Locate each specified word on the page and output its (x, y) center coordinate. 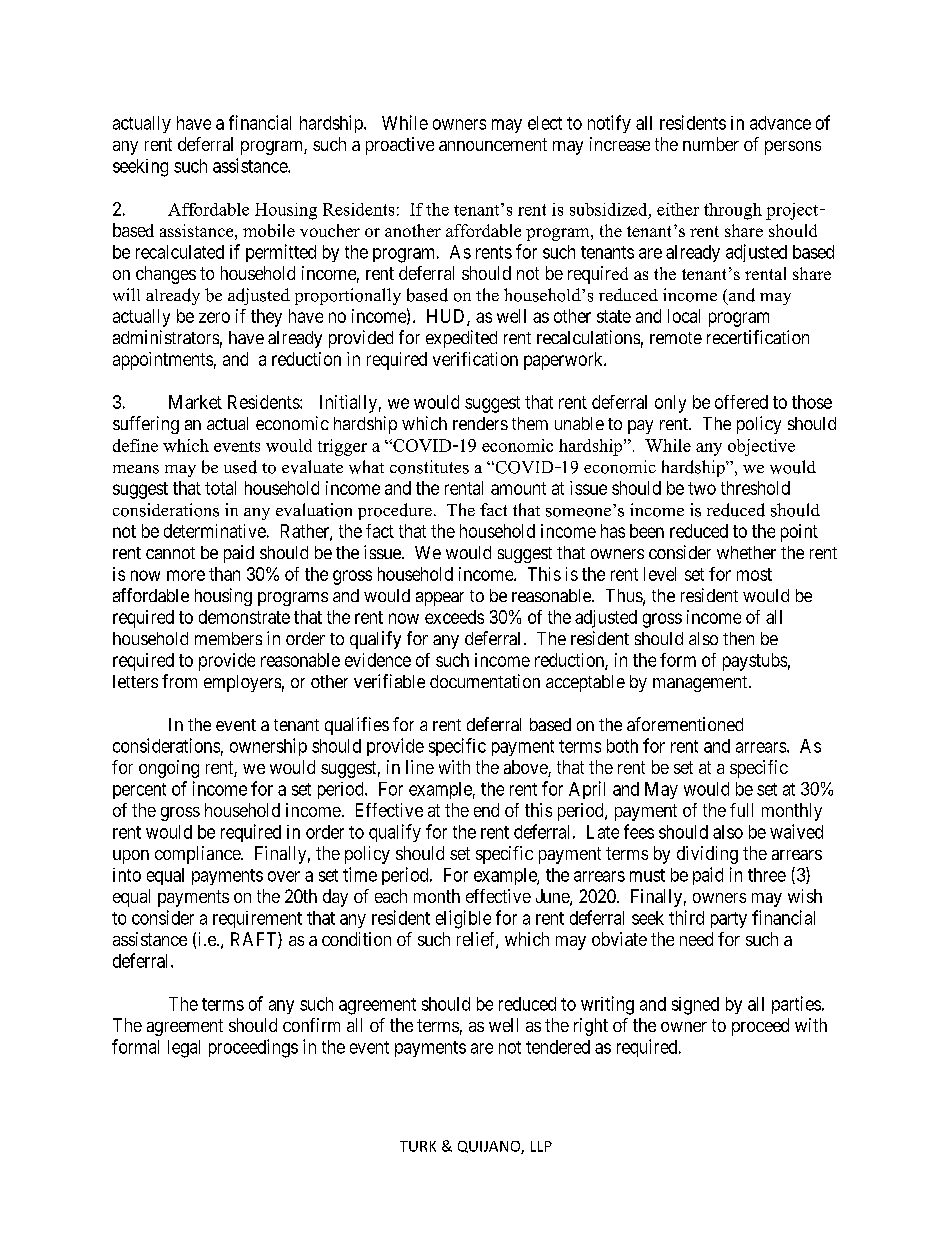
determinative (215, 531)
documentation (485, 681)
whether (746, 552)
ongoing (169, 769)
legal (184, 1049)
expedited (461, 339)
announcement (493, 144)
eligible (463, 919)
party (729, 920)
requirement (257, 919)
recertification (758, 337)
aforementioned (685, 724)
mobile (269, 230)
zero (214, 317)
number (711, 144)
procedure (395, 511)
